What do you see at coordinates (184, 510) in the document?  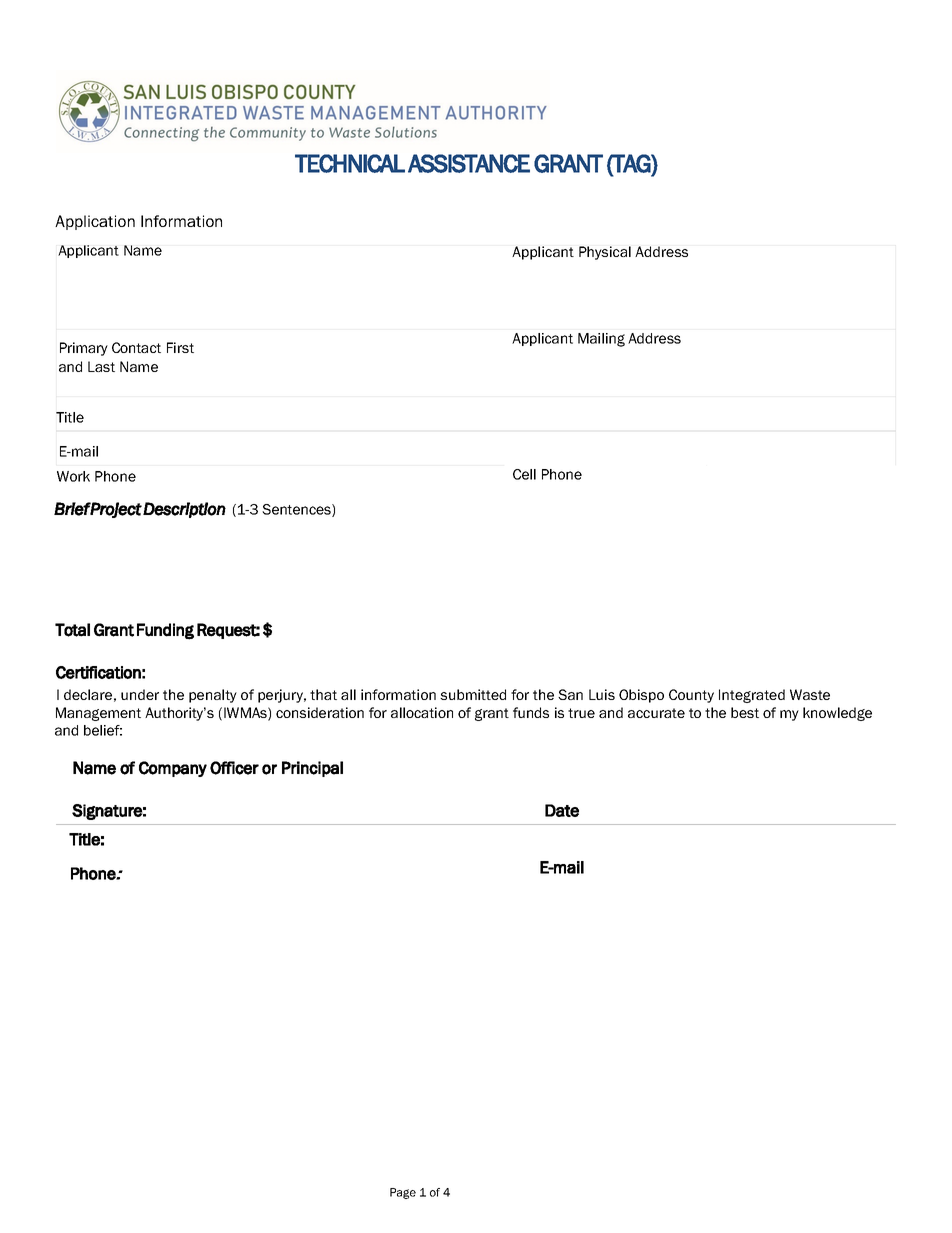 I see `Description` at bounding box center [184, 510].
